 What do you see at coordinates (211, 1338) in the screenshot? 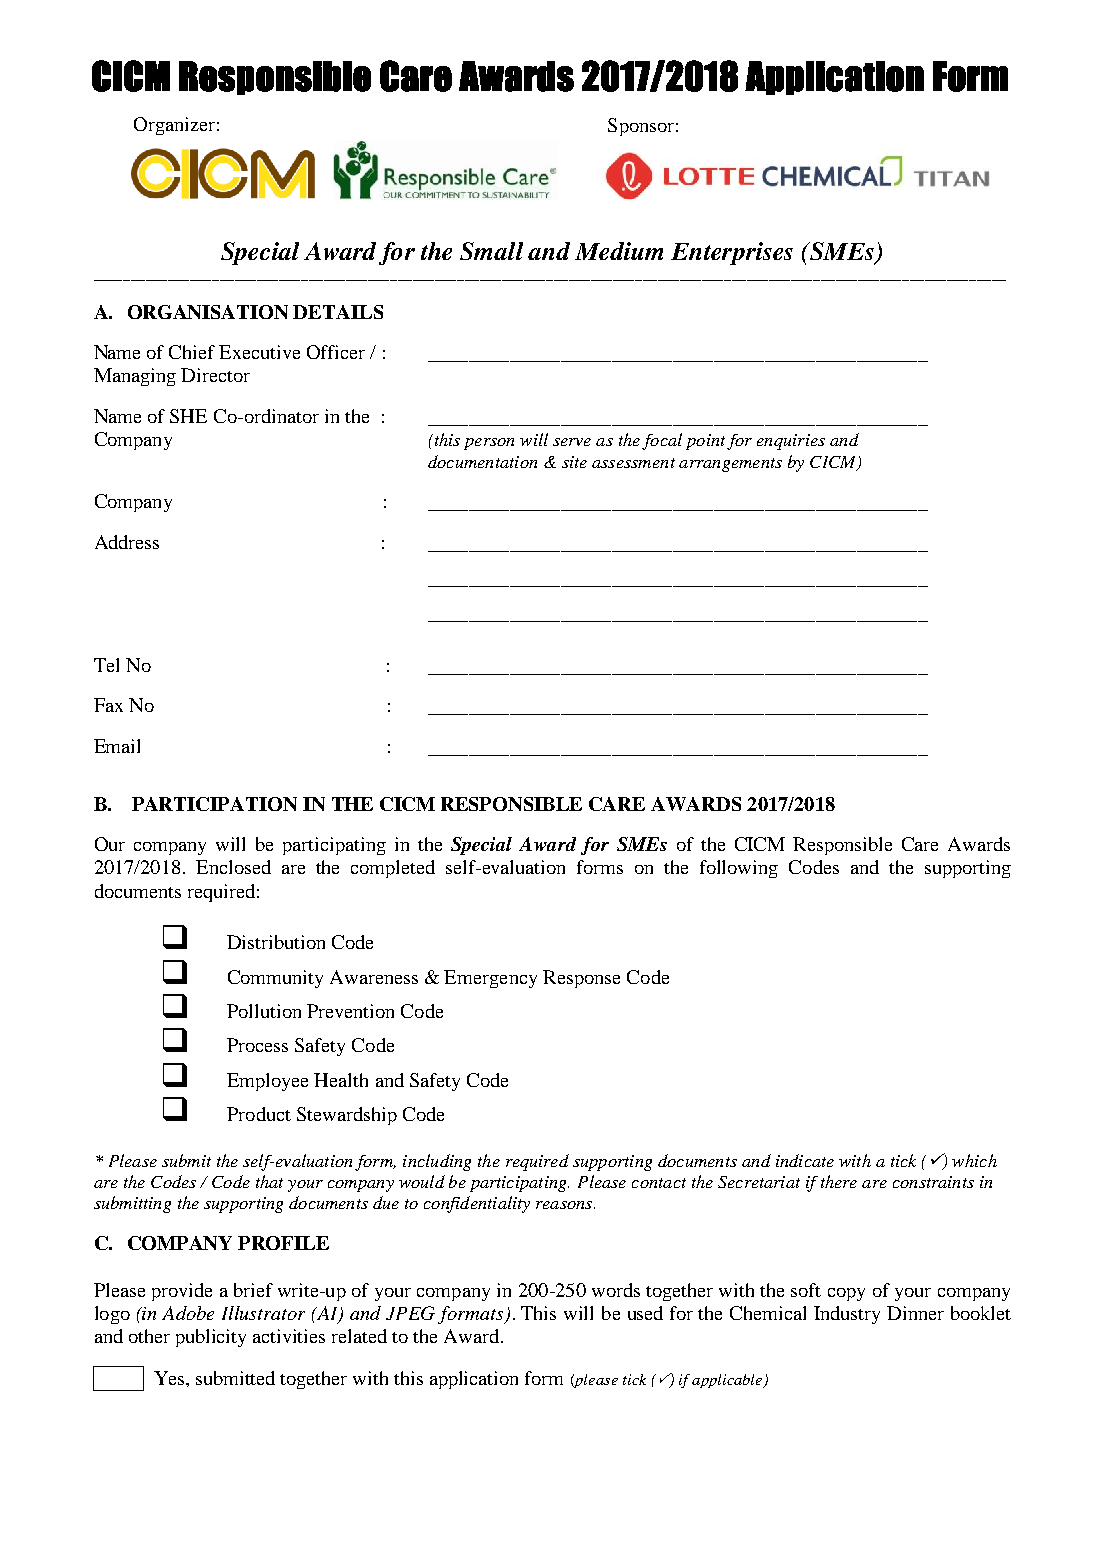
I see `publicity` at bounding box center [211, 1338].
